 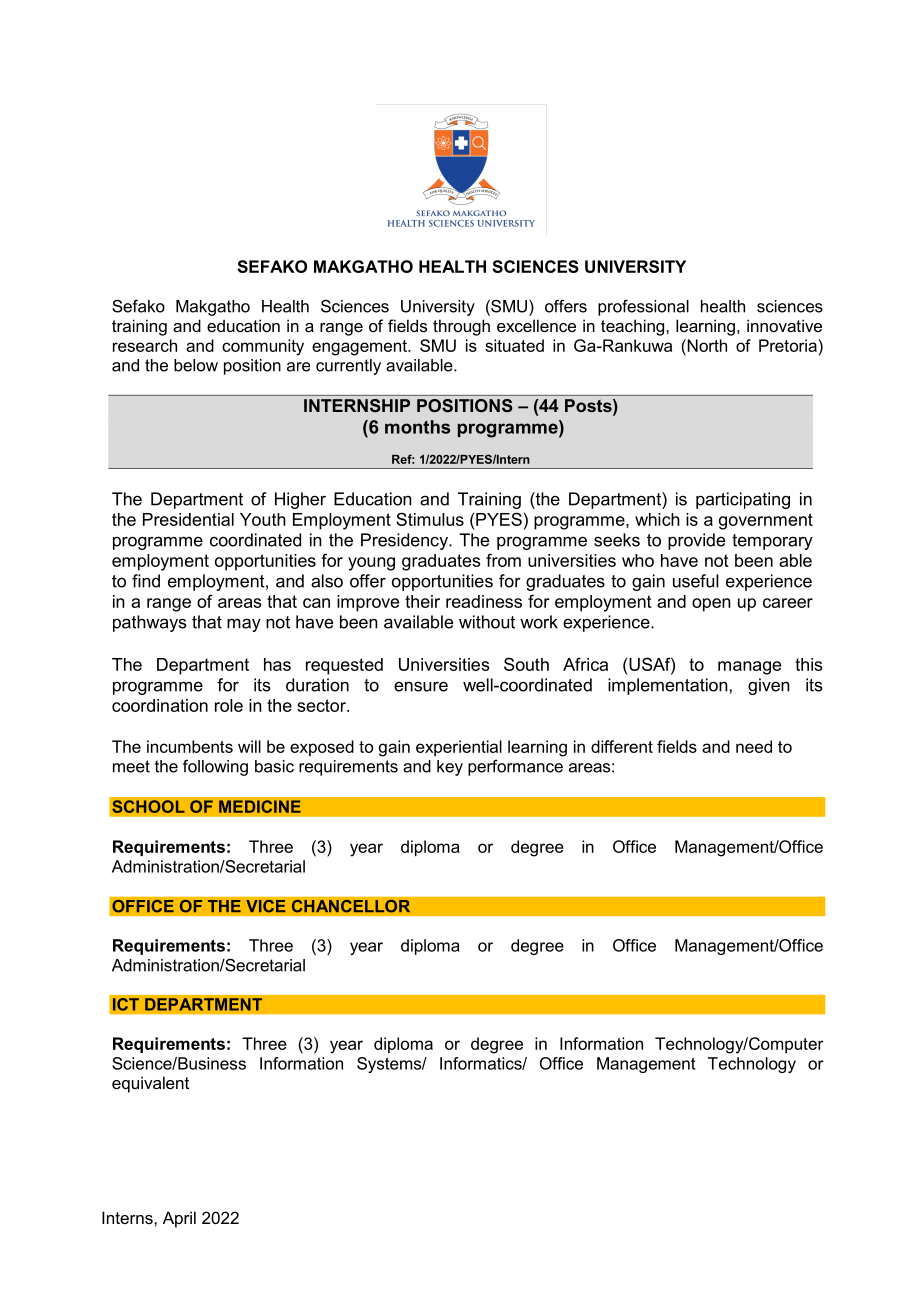 I want to click on North, so click(x=706, y=345).
